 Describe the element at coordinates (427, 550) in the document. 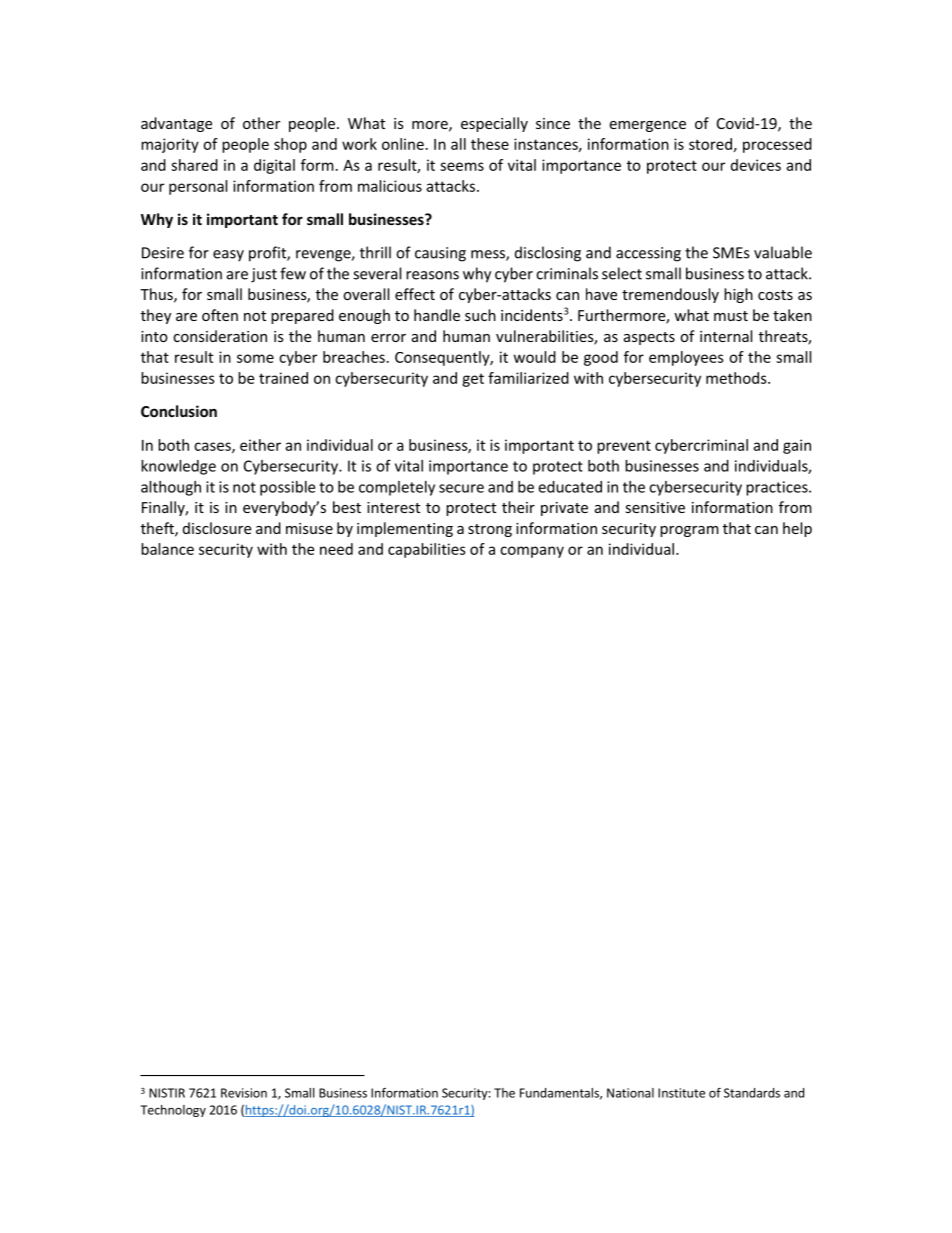

I see `capabilities` at that location.
